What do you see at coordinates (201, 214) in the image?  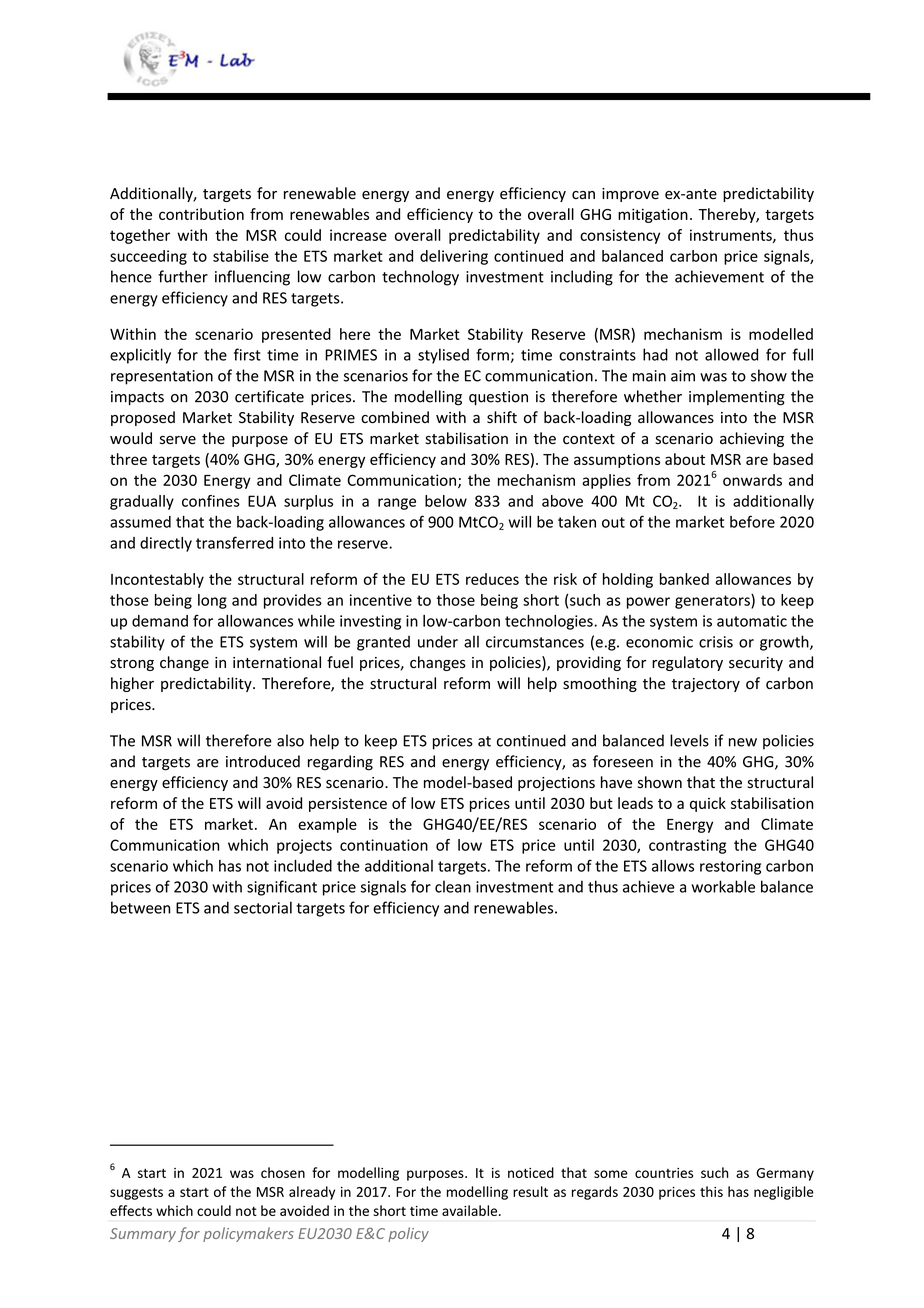 I see `contribution` at bounding box center [201, 214].
